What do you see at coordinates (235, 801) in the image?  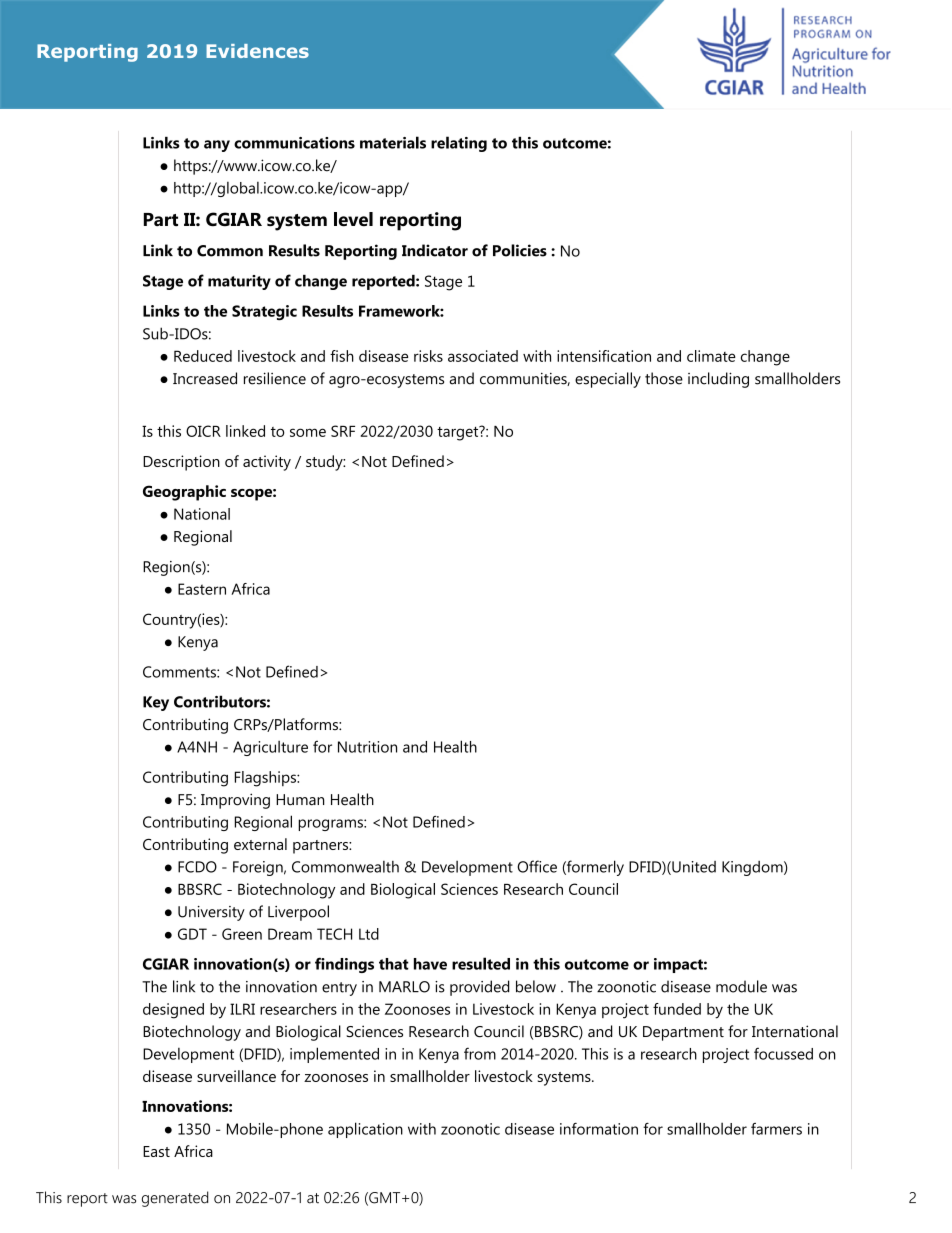 I see `Improving` at bounding box center [235, 801].
